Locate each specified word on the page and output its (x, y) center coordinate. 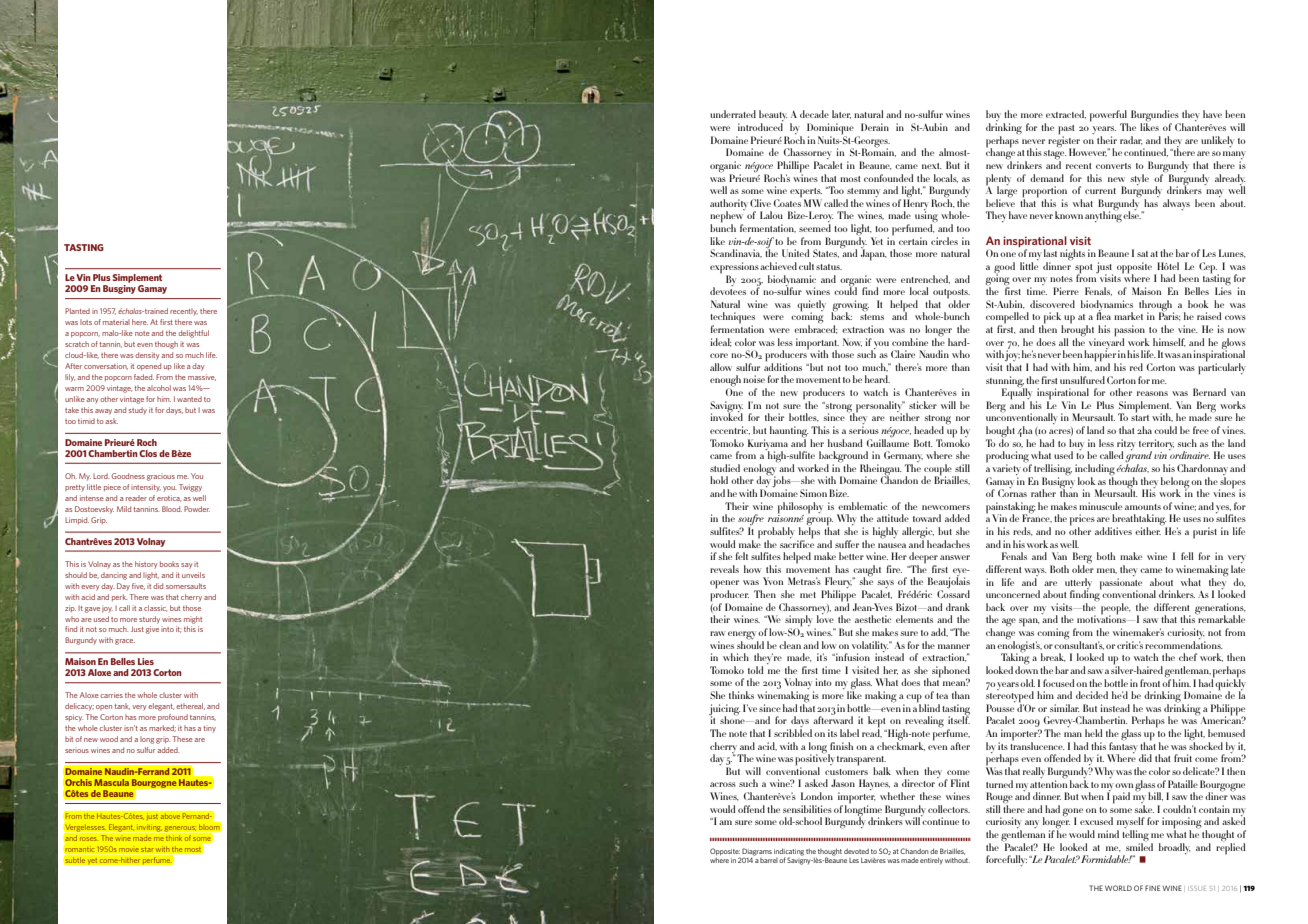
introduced (760, 127)
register (1064, 141)
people (1116, 609)
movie (129, 850)
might (193, 620)
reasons (1152, 393)
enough (725, 382)
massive (202, 377)
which (736, 657)
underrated (733, 114)
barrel (769, 860)
